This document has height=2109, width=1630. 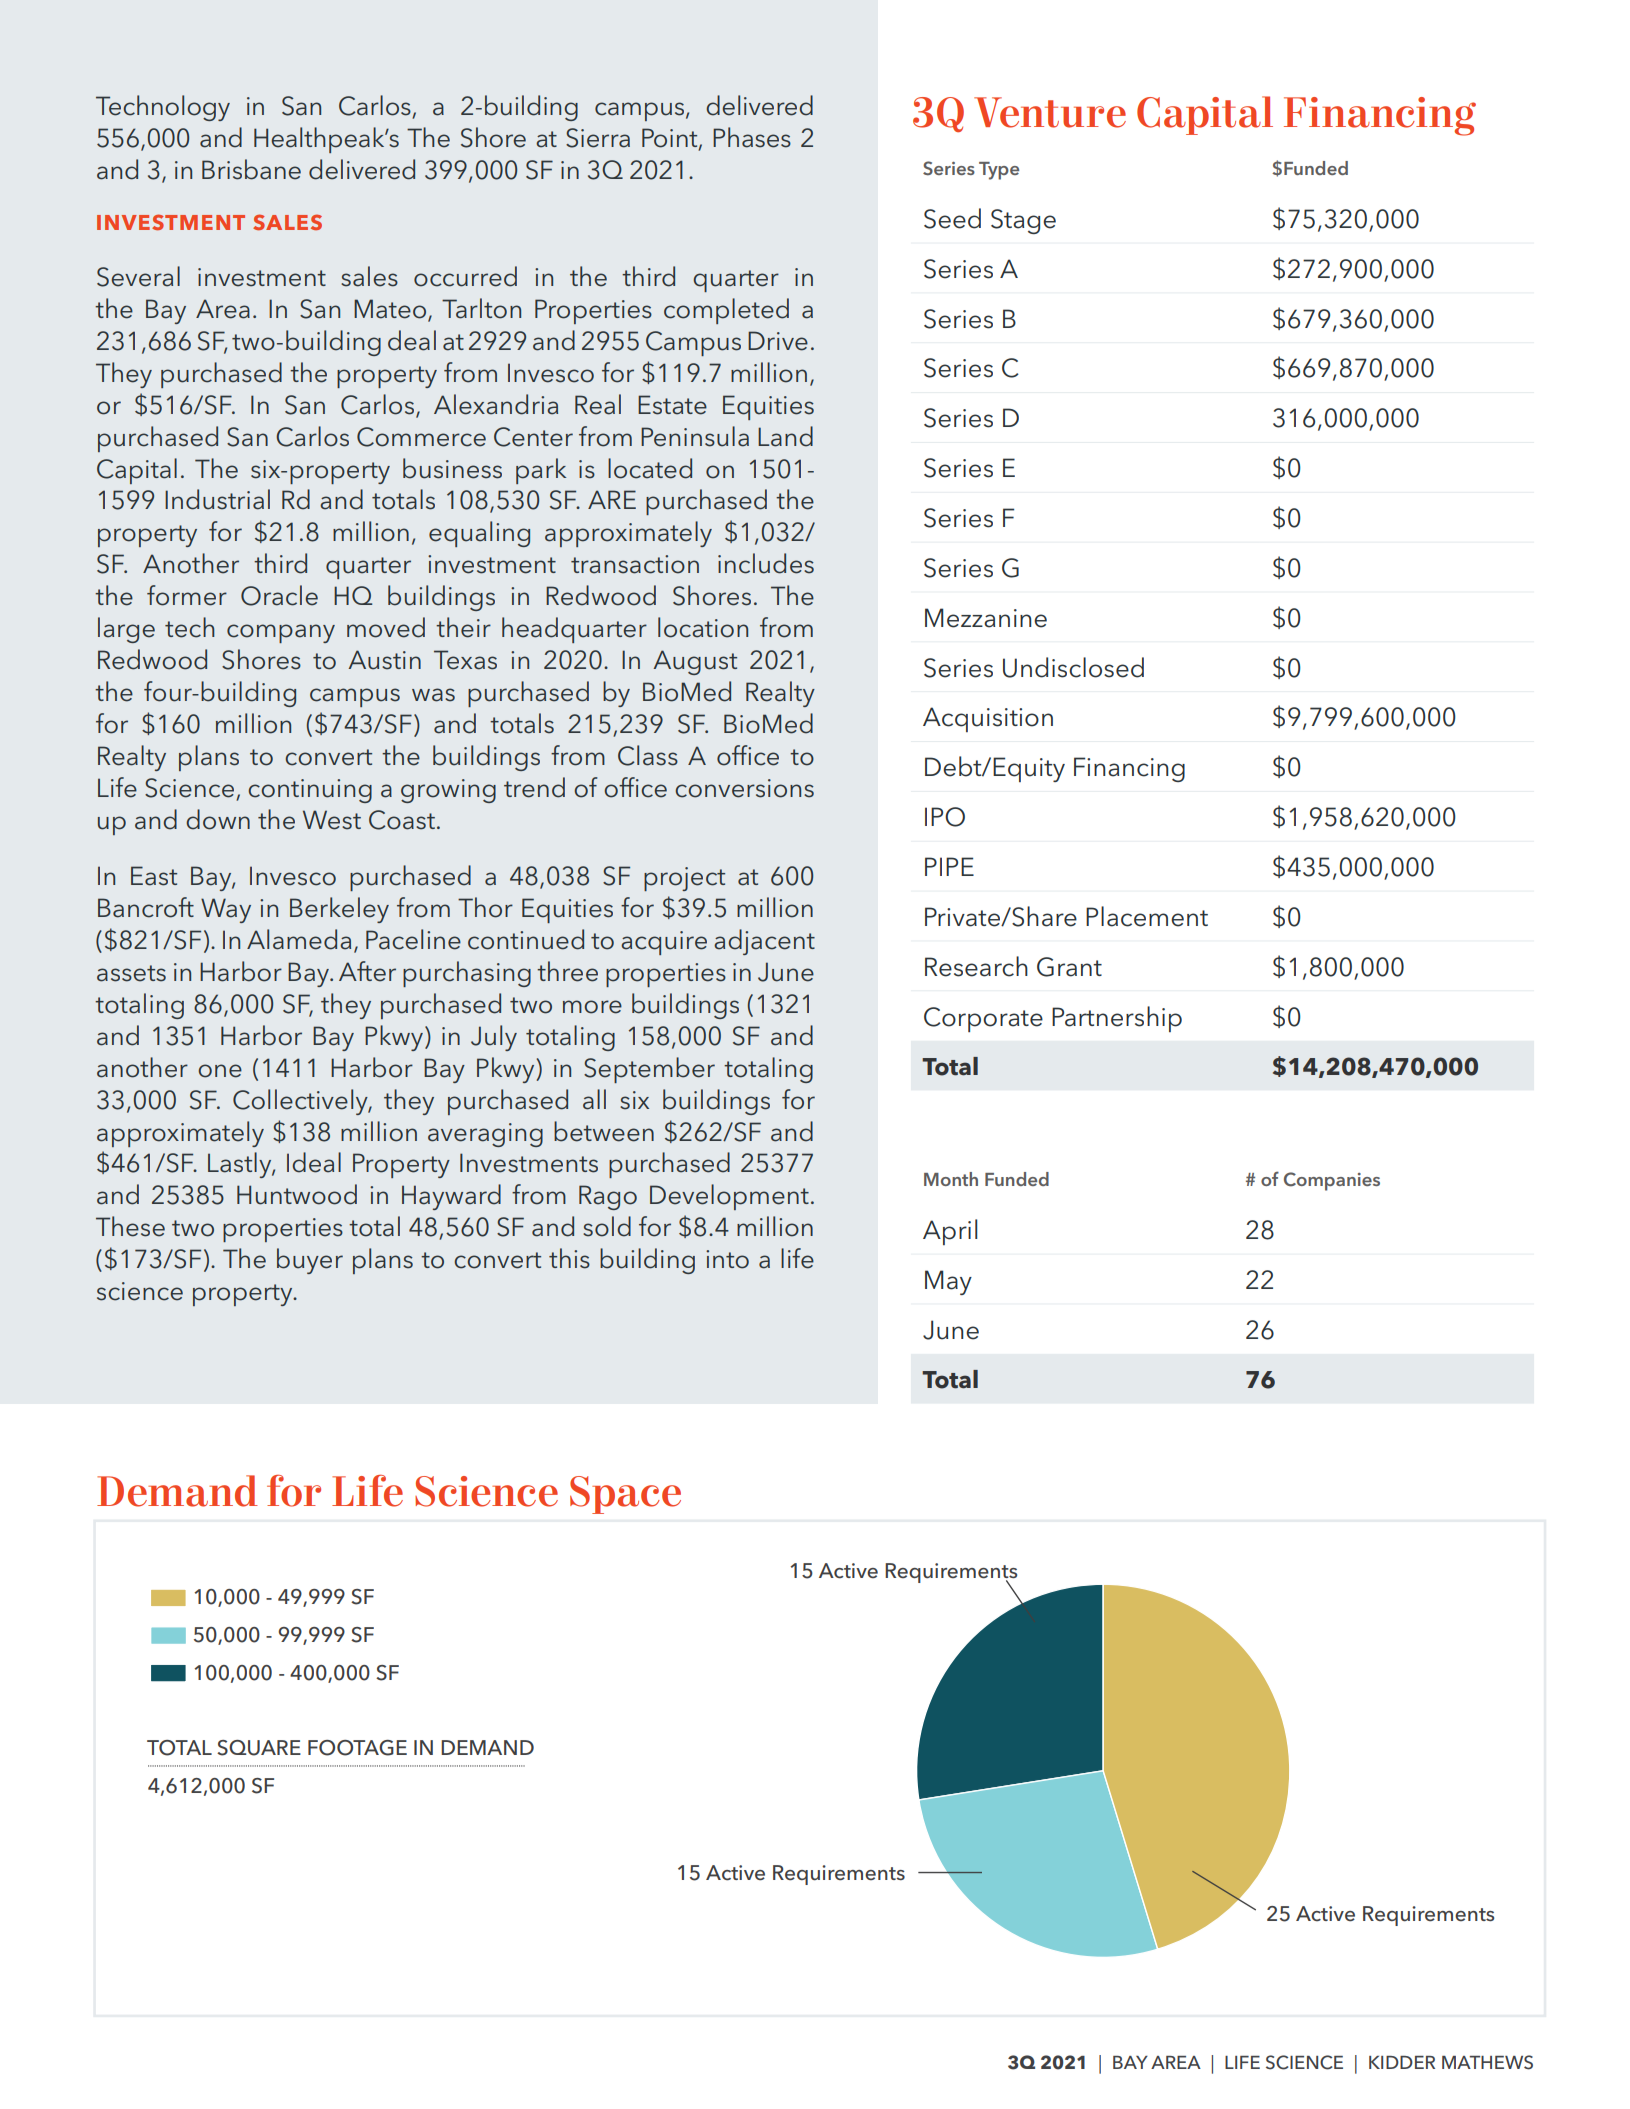 I want to click on KIDDER, so click(x=1402, y=2062).
